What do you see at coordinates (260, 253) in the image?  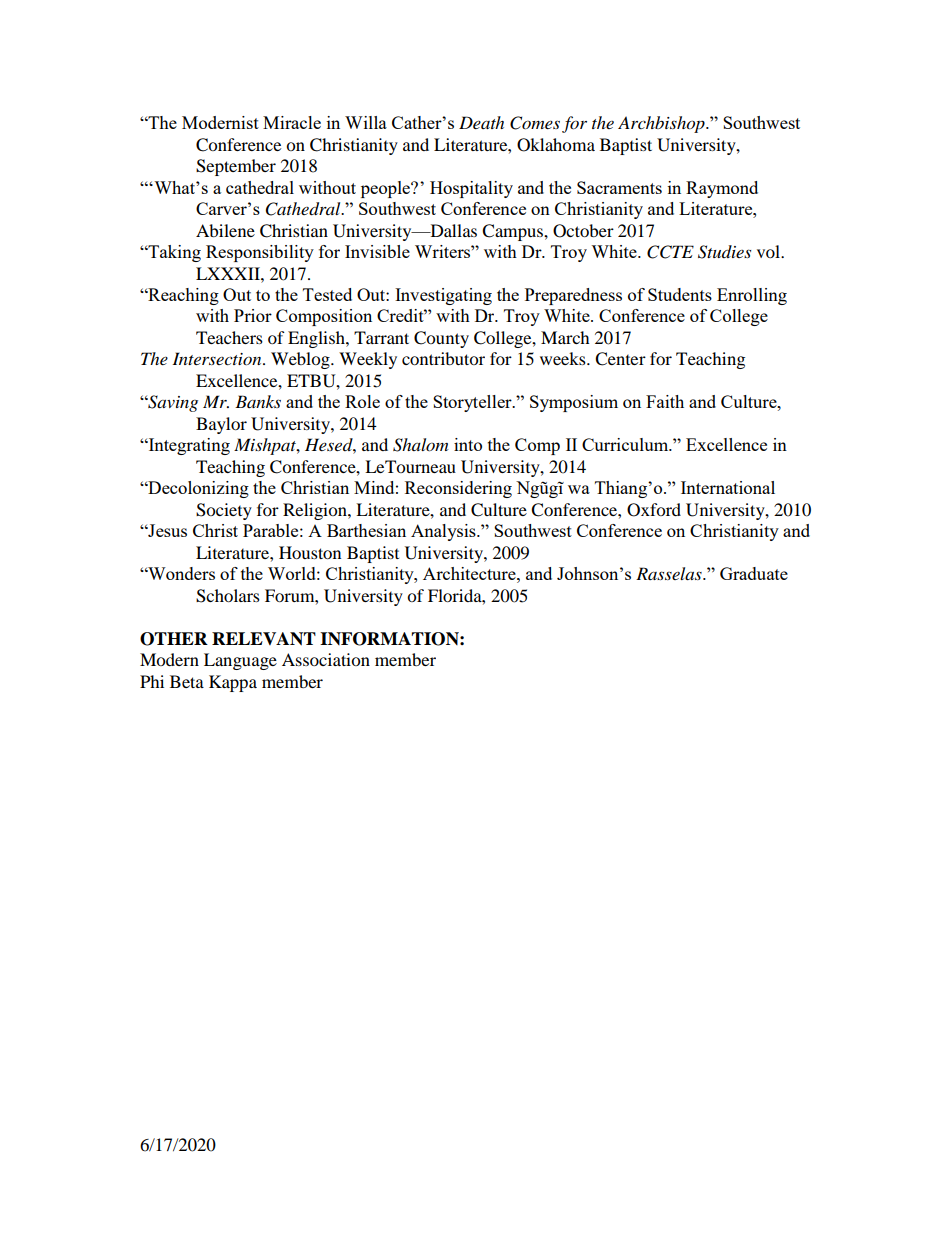 I see `Responsibility` at bounding box center [260, 253].
